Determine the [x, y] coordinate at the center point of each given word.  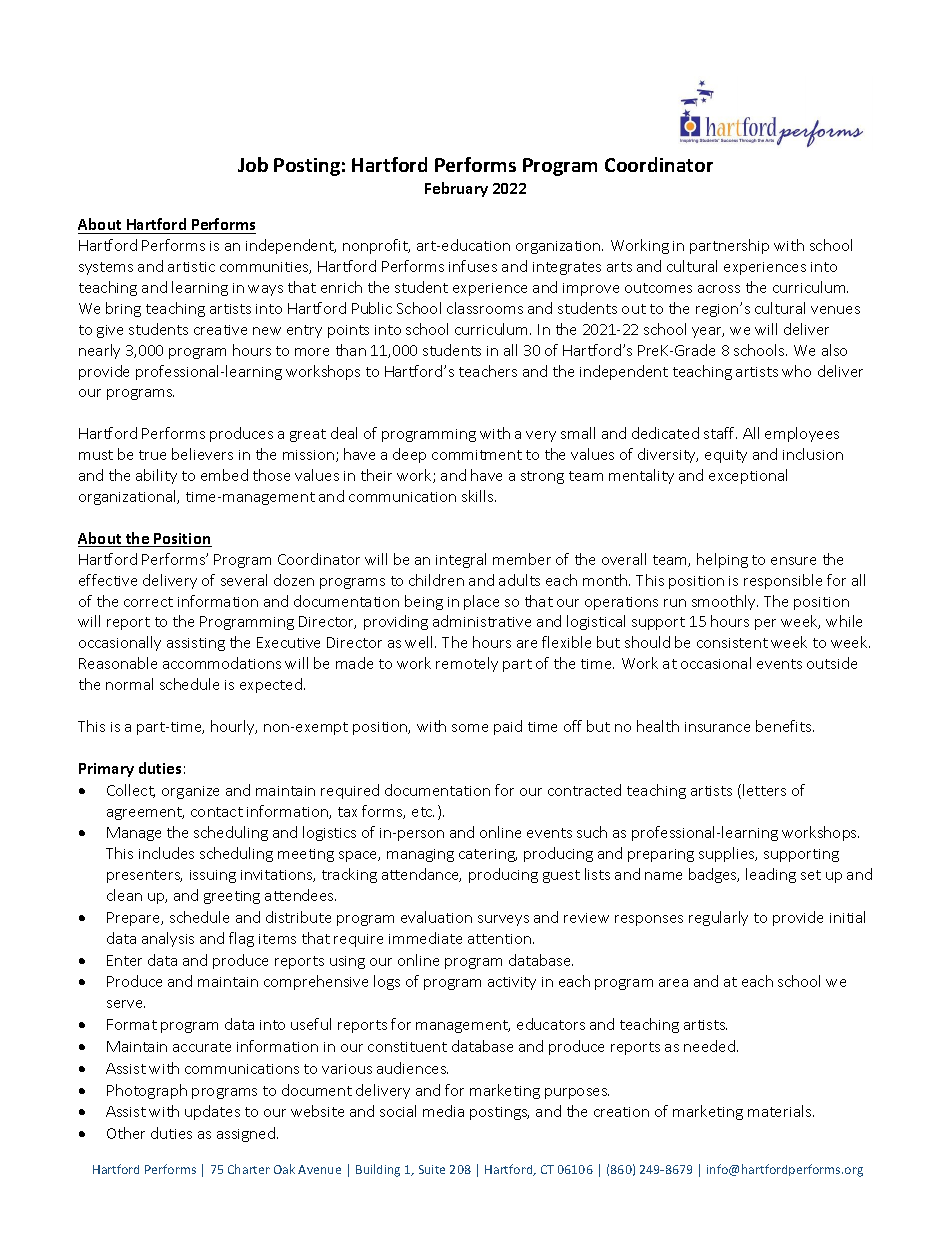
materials [781, 1111]
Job [253, 164]
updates [212, 1112]
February [456, 189]
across [719, 289]
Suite [432, 1169]
